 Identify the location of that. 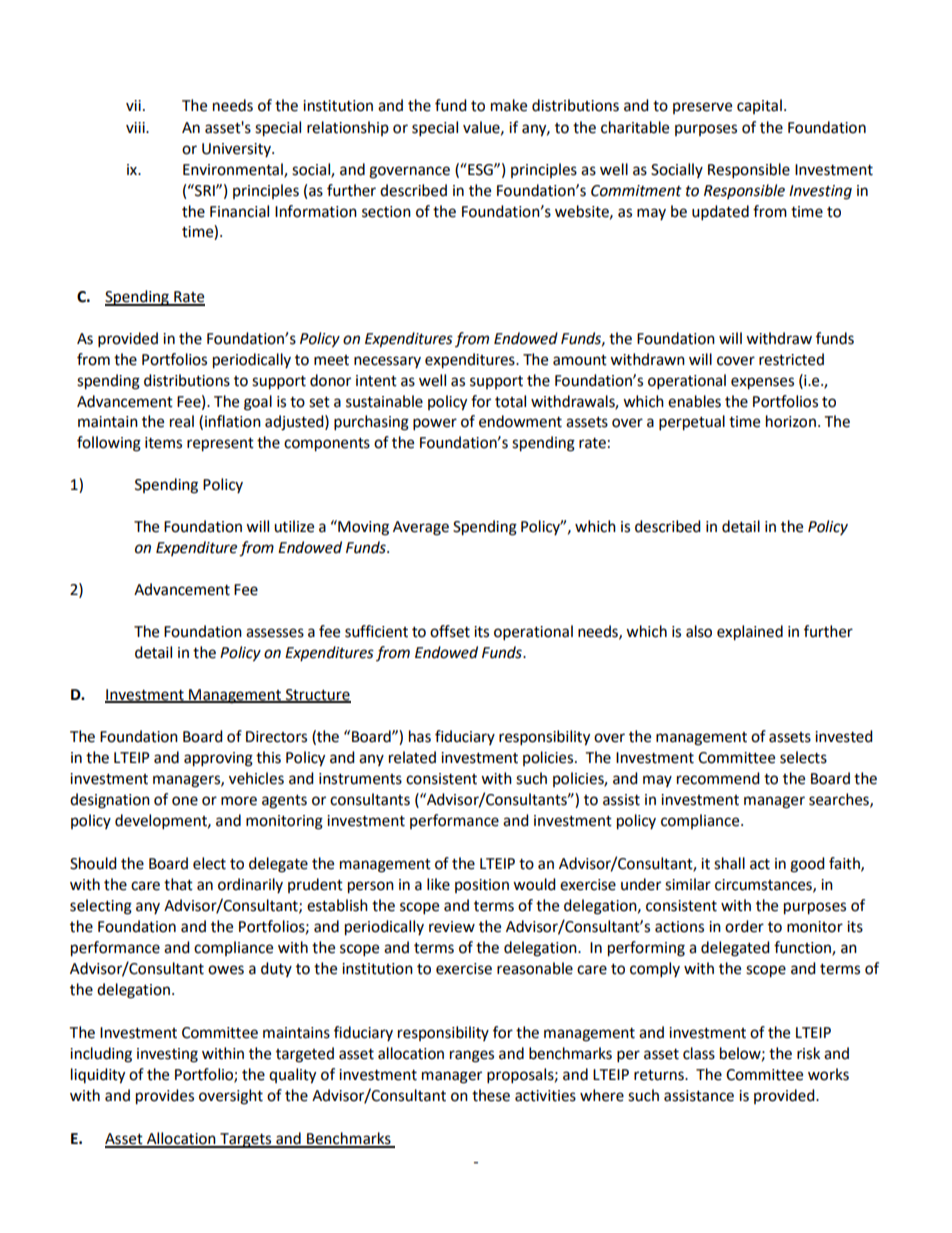
(178, 884).
